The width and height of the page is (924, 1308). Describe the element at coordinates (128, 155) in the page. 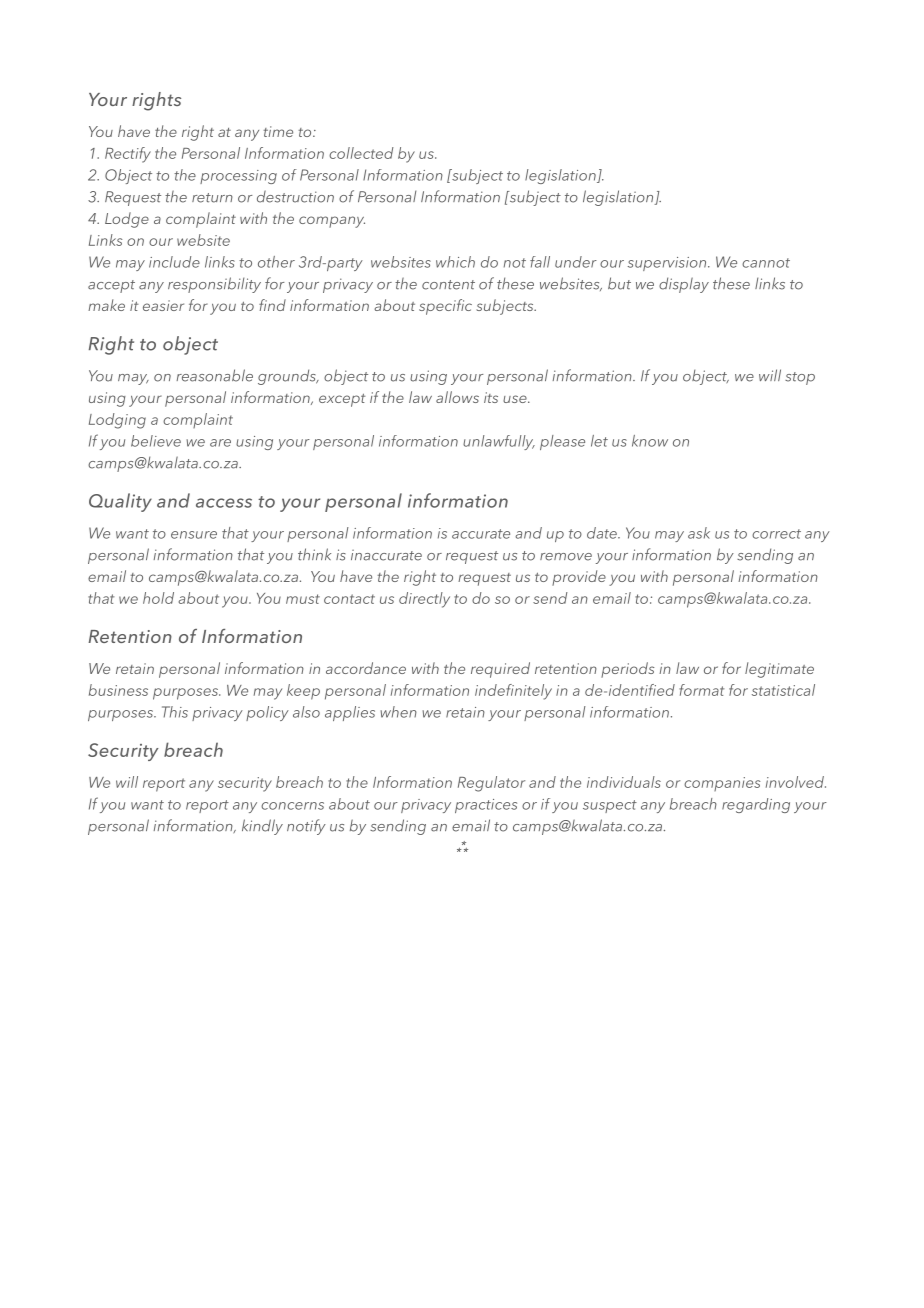

I see `Rectify` at that location.
